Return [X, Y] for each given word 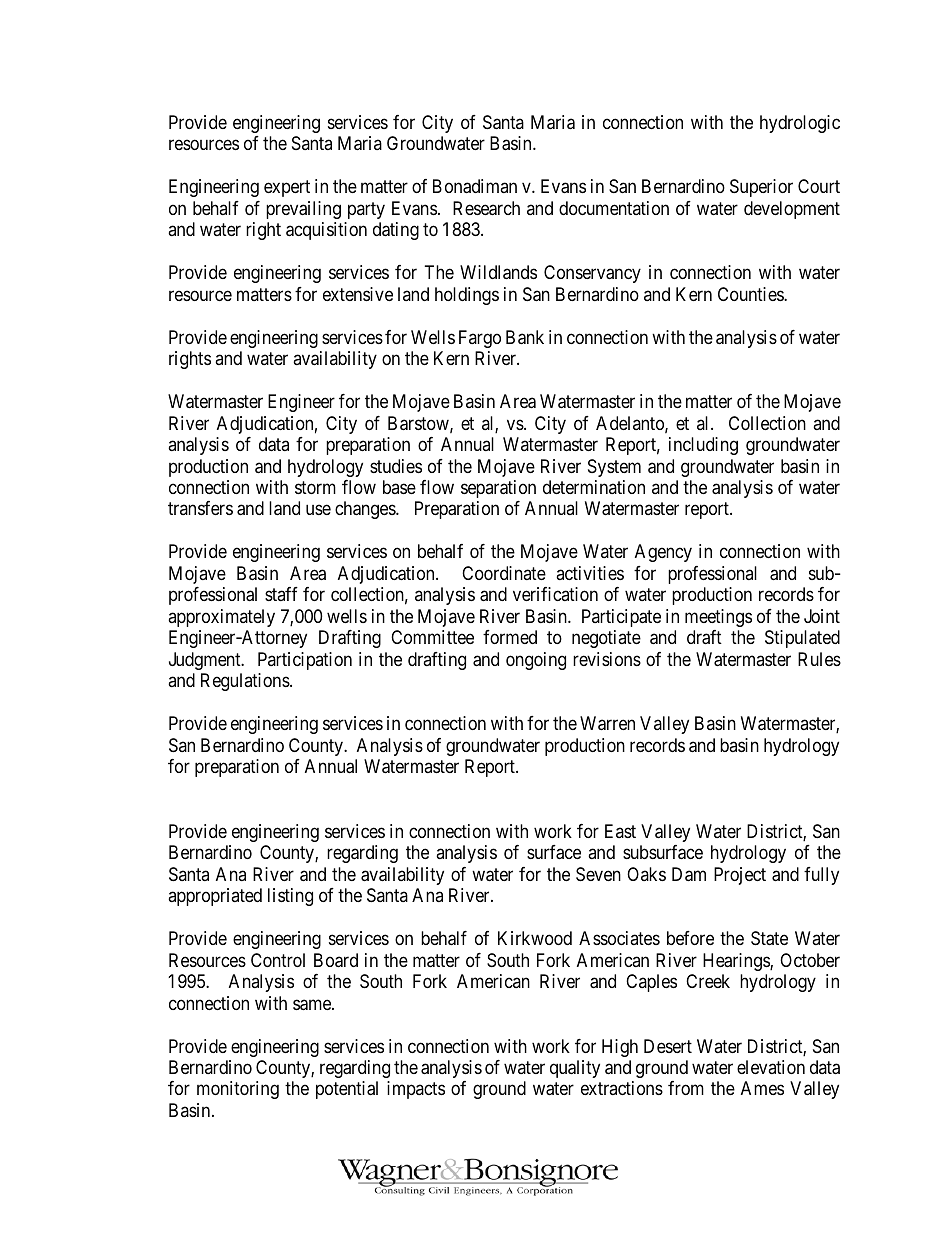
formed [510, 637]
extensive [358, 294]
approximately [221, 618]
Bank [525, 337]
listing [290, 897]
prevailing [303, 210]
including [703, 446]
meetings [718, 618]
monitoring [238, 1090]
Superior [761, 188]
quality [575, 1069]
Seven [598, 874]
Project [740, 876]
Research [486, 208]
